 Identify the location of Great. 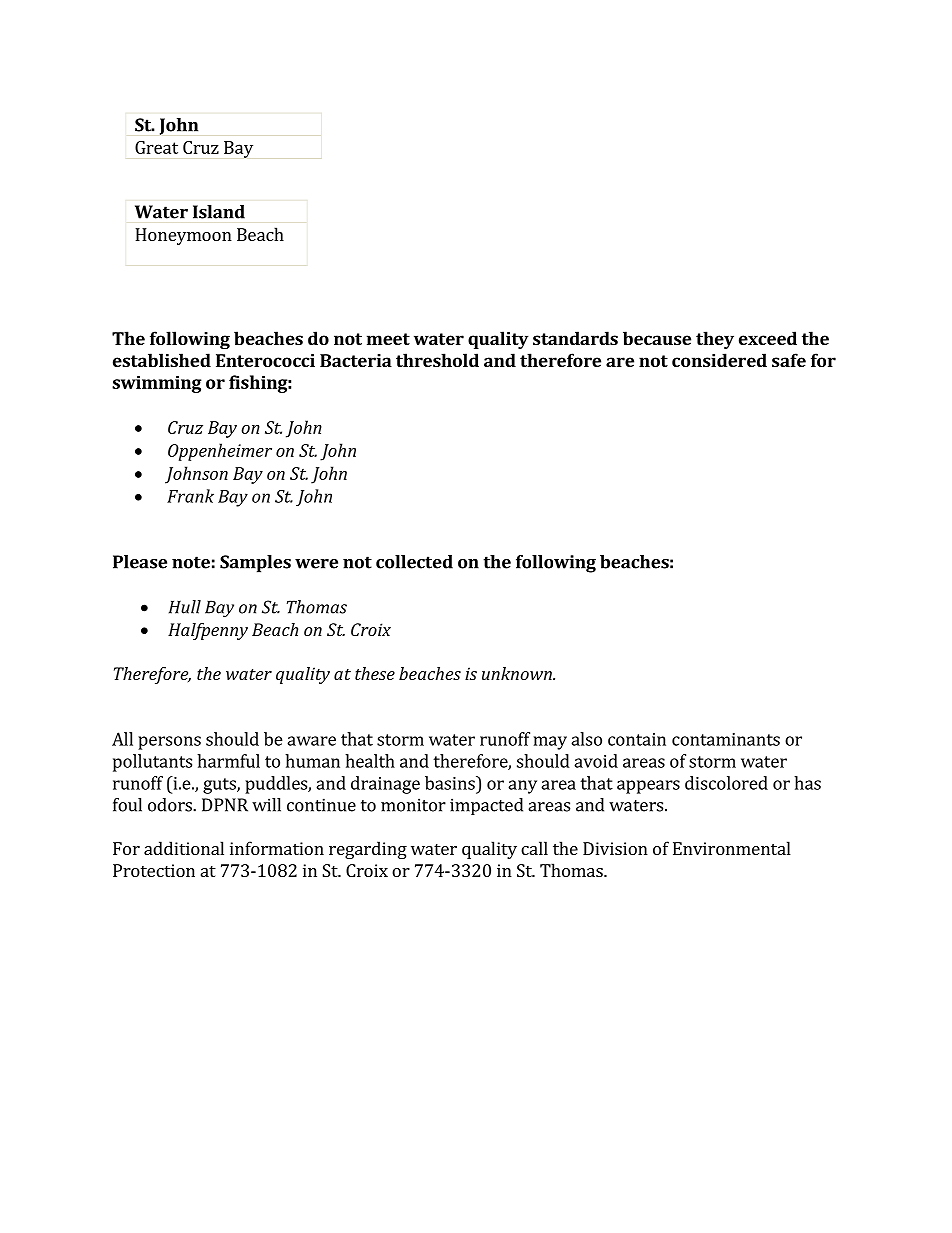
(156, 147).
